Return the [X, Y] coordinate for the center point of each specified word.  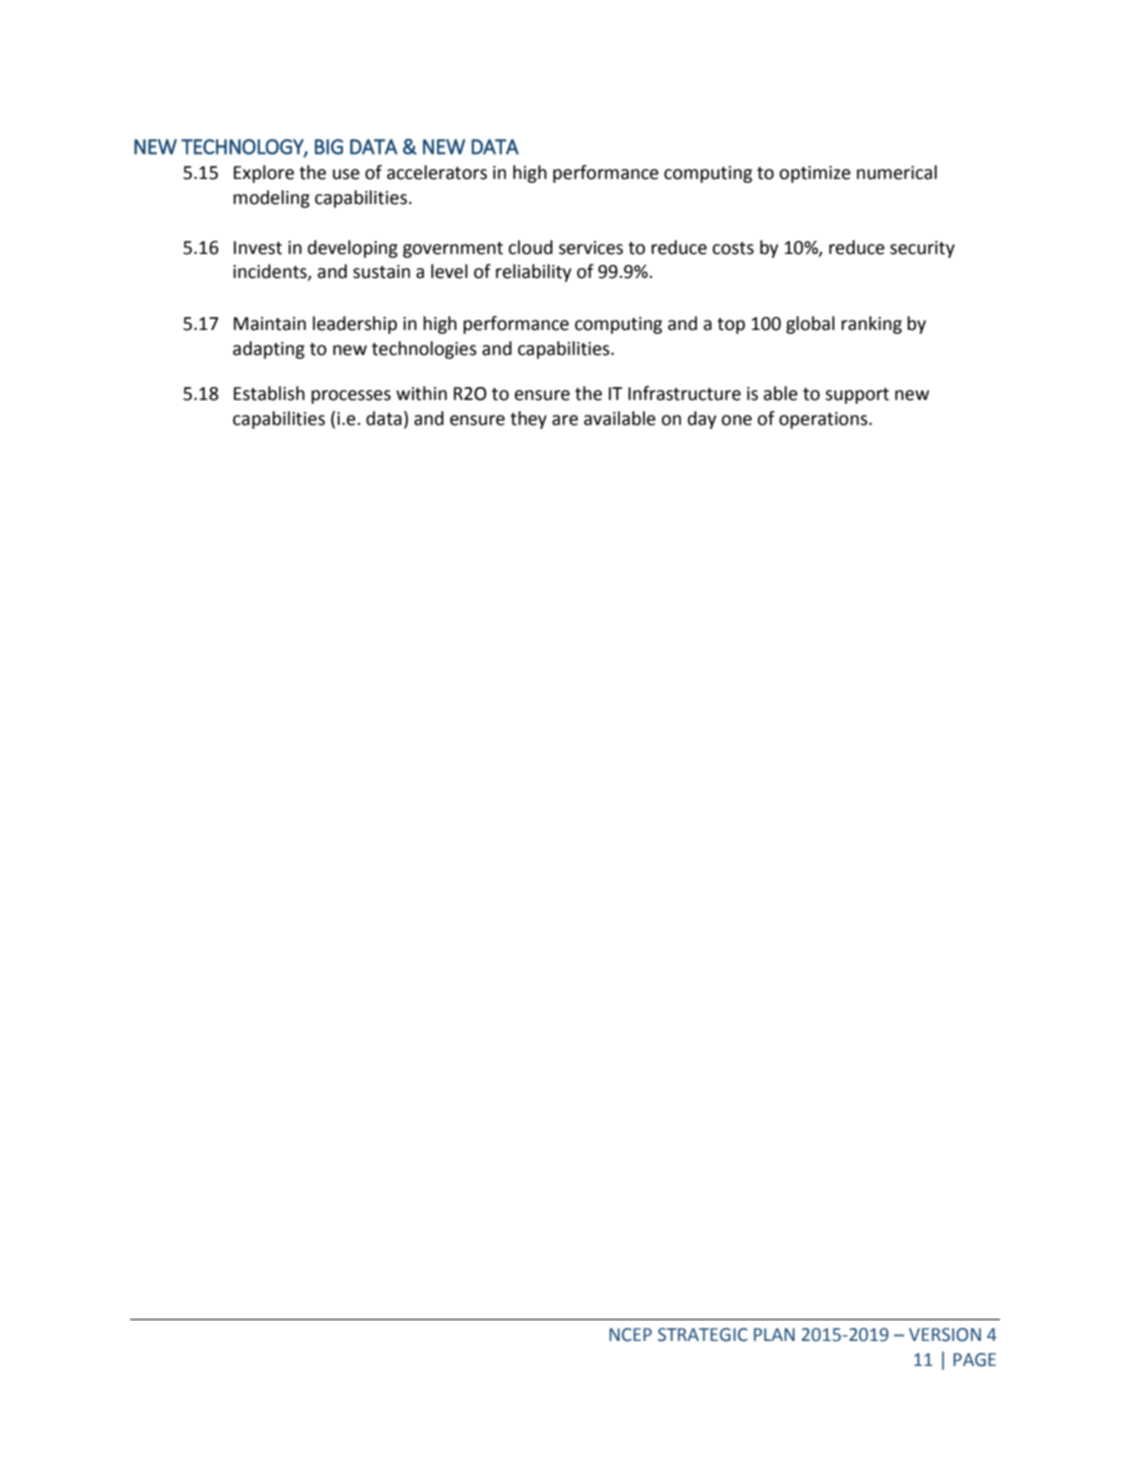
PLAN [774, 1334]
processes [351, 397]
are [565, 420]
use [346, 174]
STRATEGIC [703, 1335]
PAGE [974, 1360]
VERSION [945, 1335]
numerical [897, 172]
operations [824, 420]
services [591, 248]
